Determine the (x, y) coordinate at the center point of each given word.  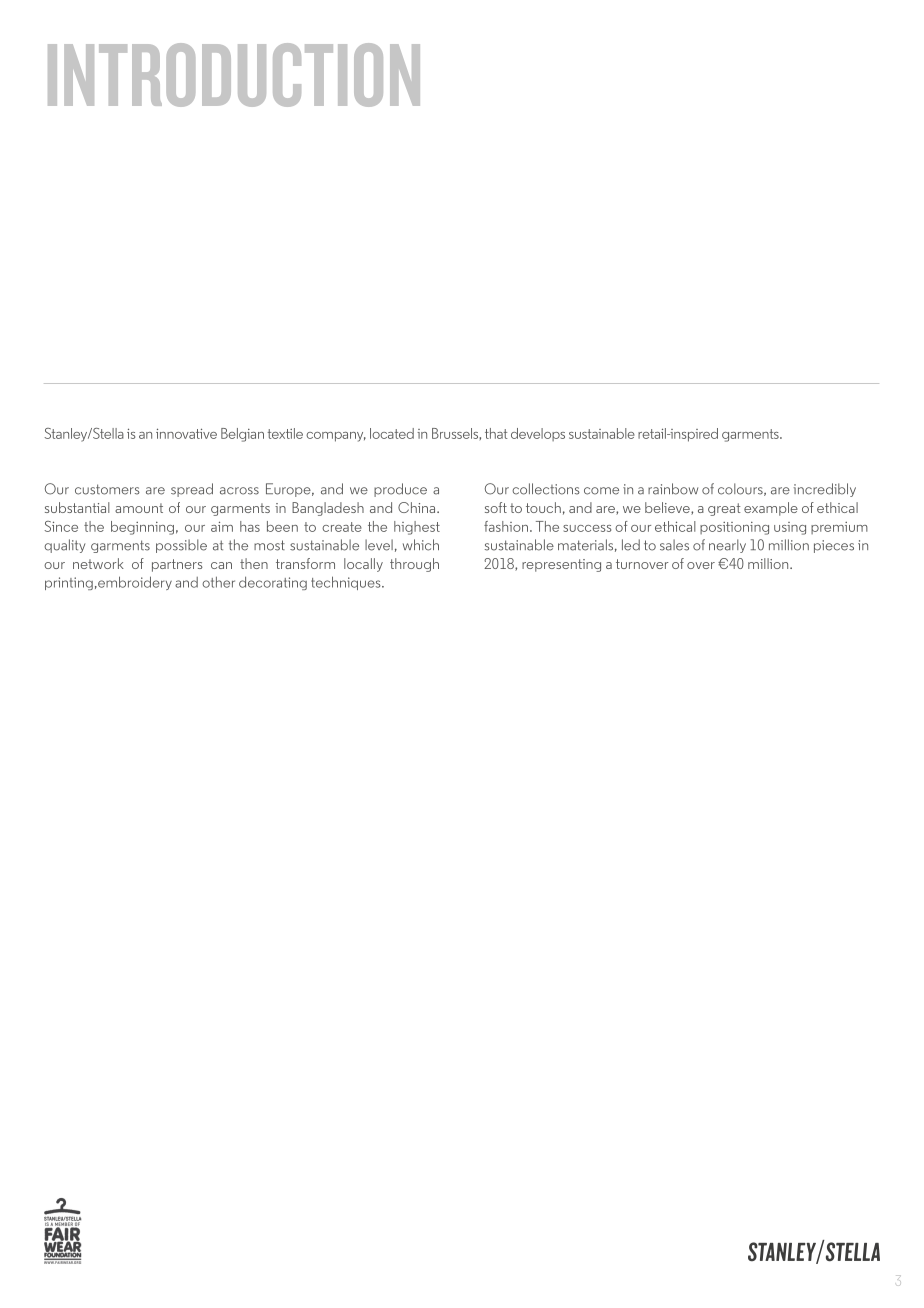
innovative (186, 433)
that (496, 433)
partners (177, 565)
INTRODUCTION (234, 75)
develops (538, 434)
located (392, 433)
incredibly (825, 490)
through (414, 565)
